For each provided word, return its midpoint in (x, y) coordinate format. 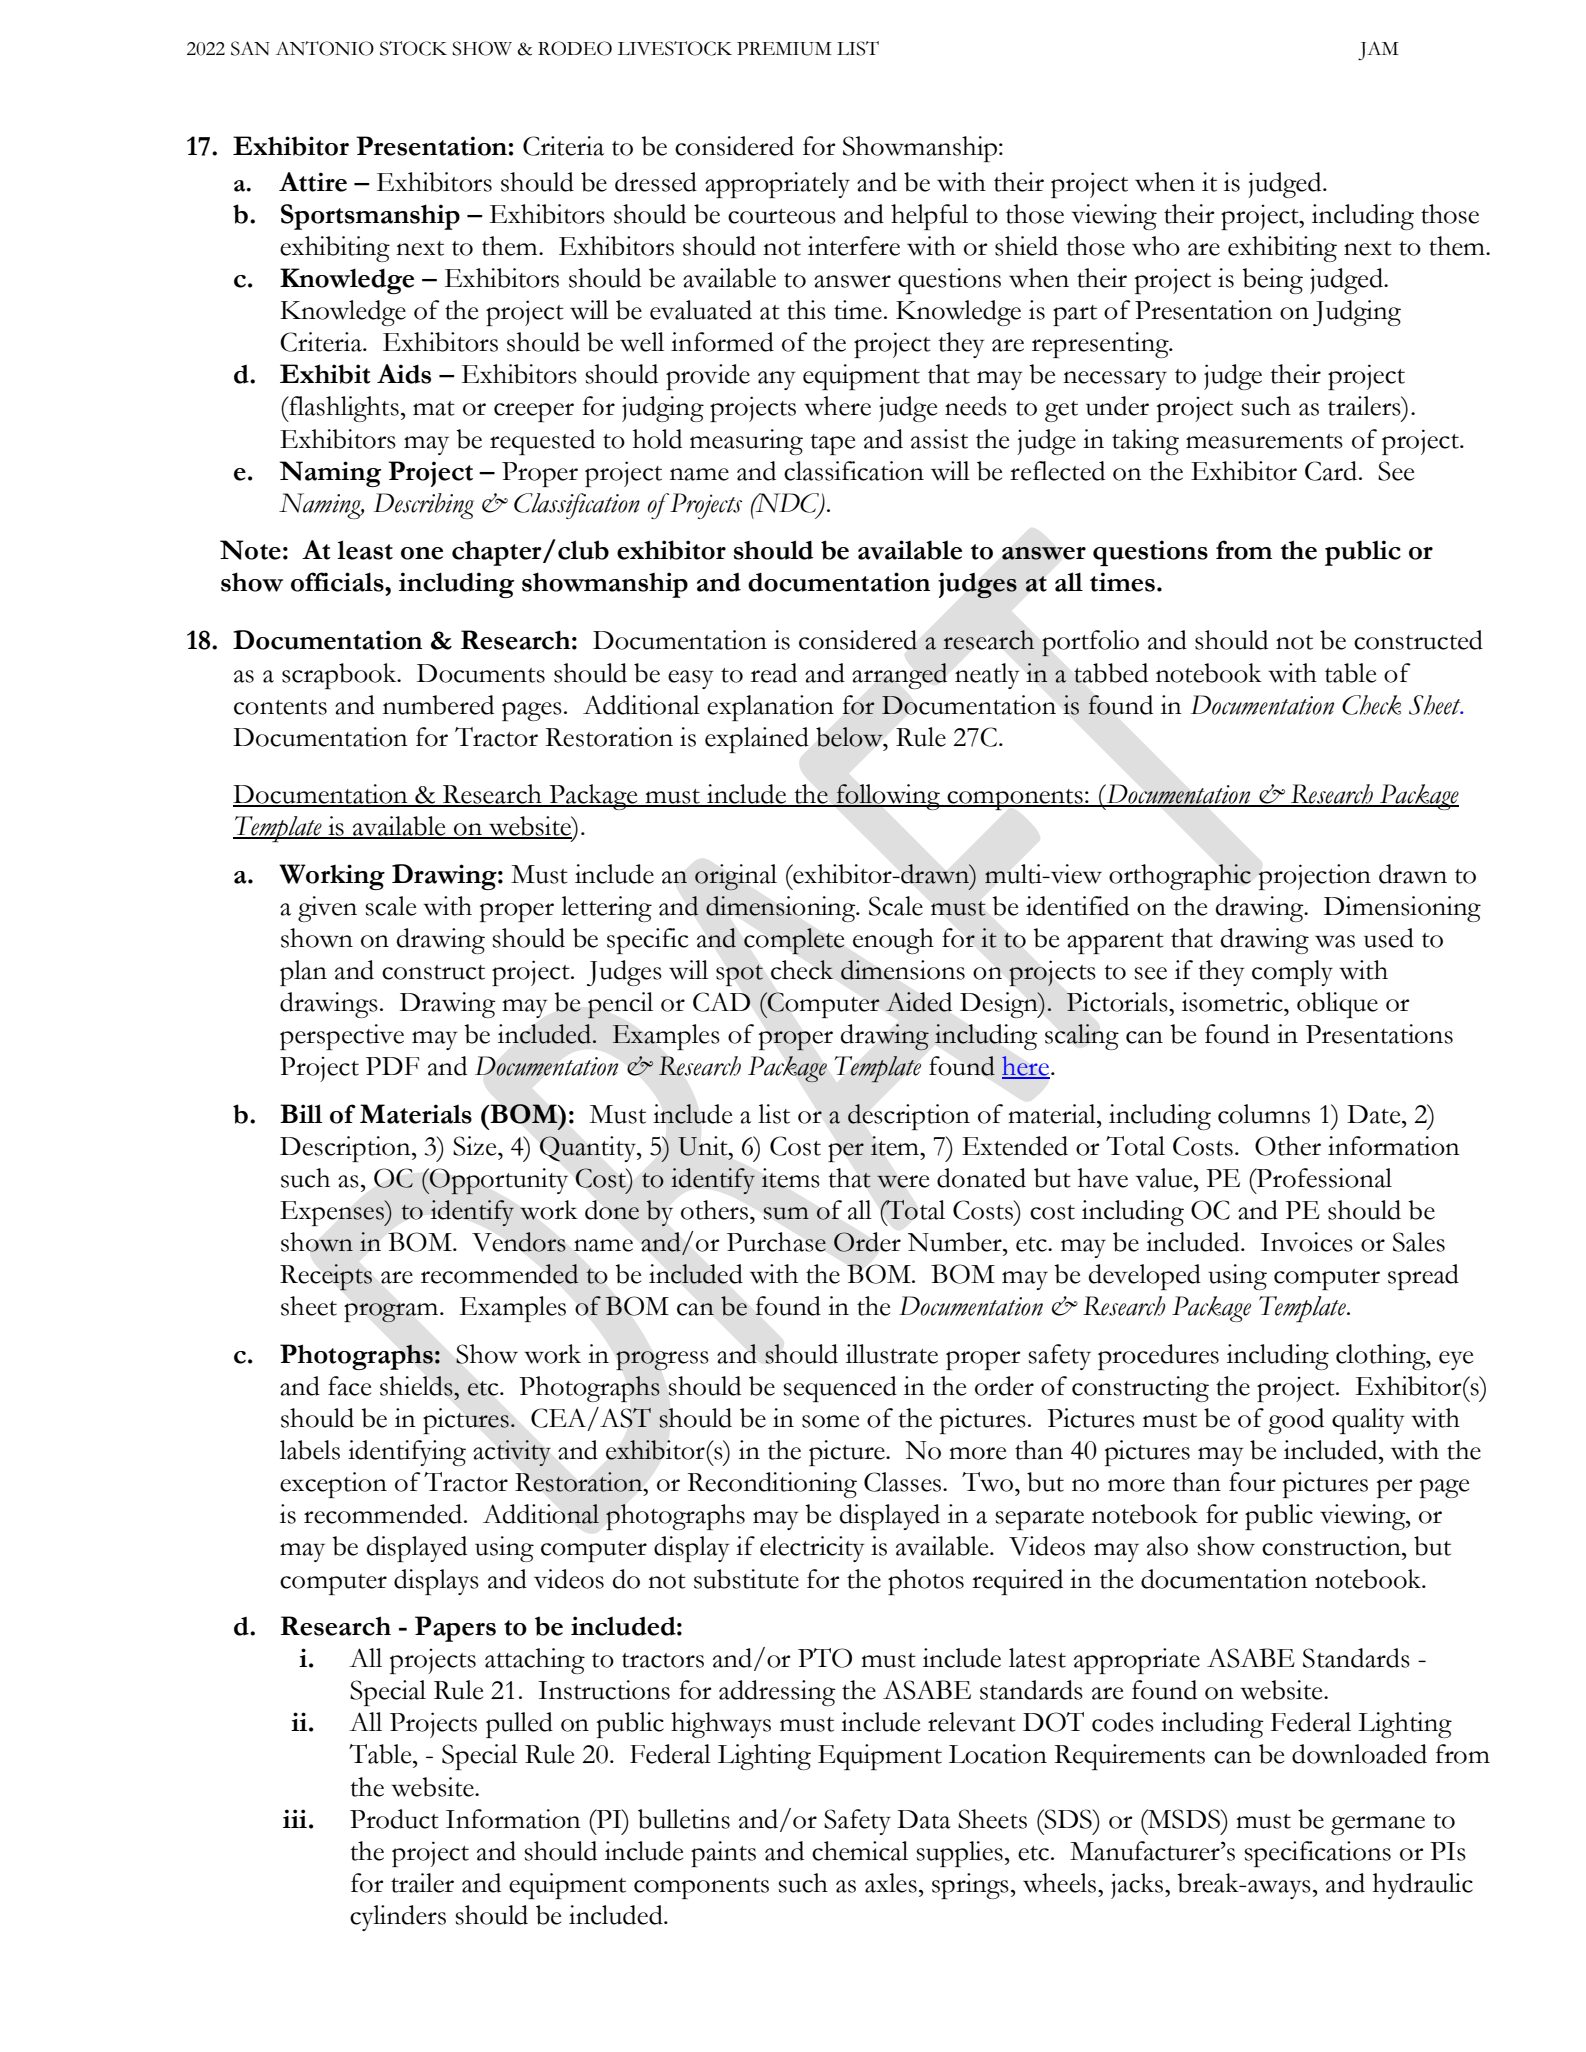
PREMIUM (784, 49)
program (392, 1313)
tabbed (1111, 673)
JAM (1378, 50)
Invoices (1307, 1242)
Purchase (776, 1242)
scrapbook (340, 676)
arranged (899, 676)
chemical (860, 1851)
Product (394, 1819)
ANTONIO (325, 48)
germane (1378, 1825)
